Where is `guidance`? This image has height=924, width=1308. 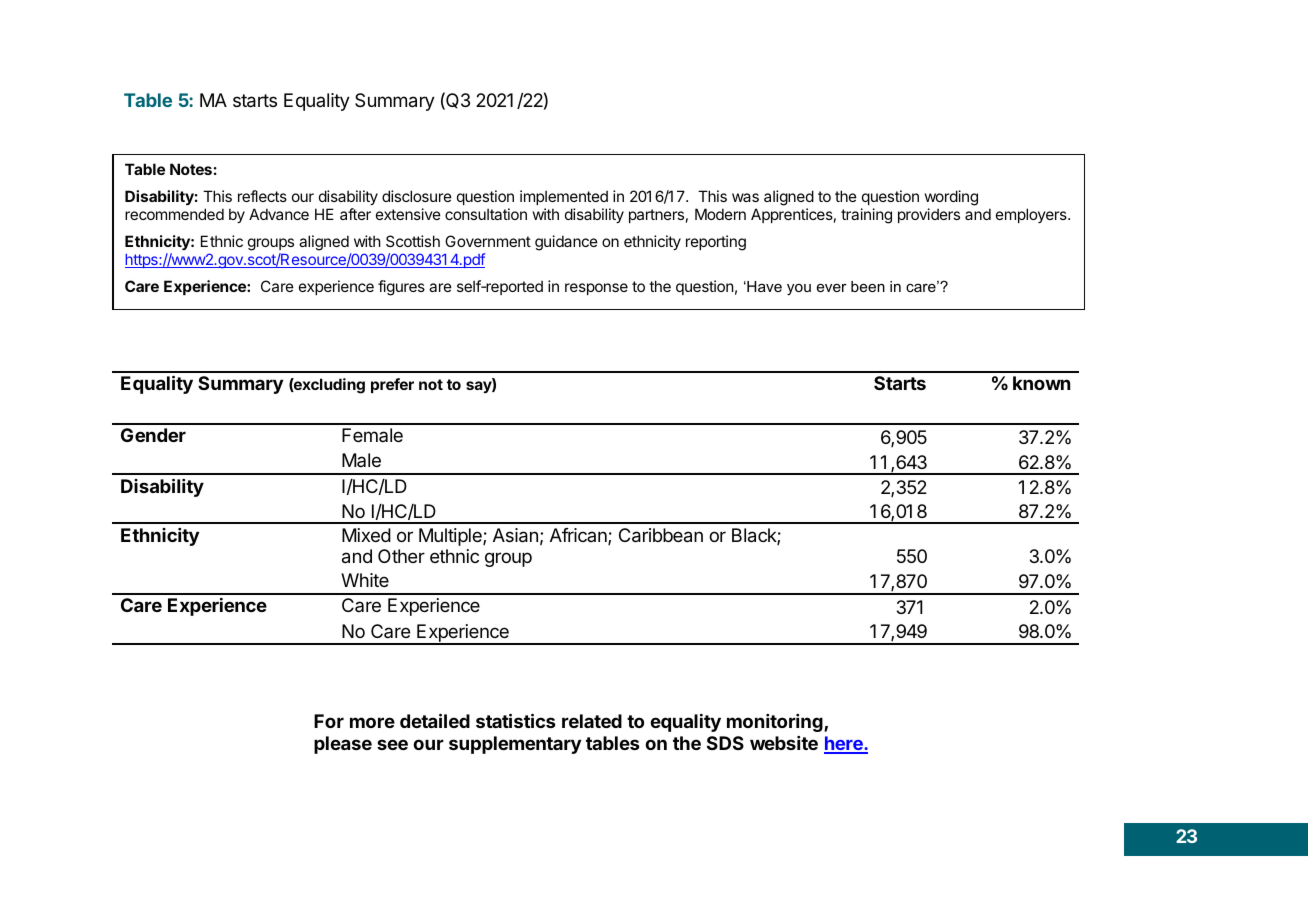 guidance is located at coordinates (566, 243).
